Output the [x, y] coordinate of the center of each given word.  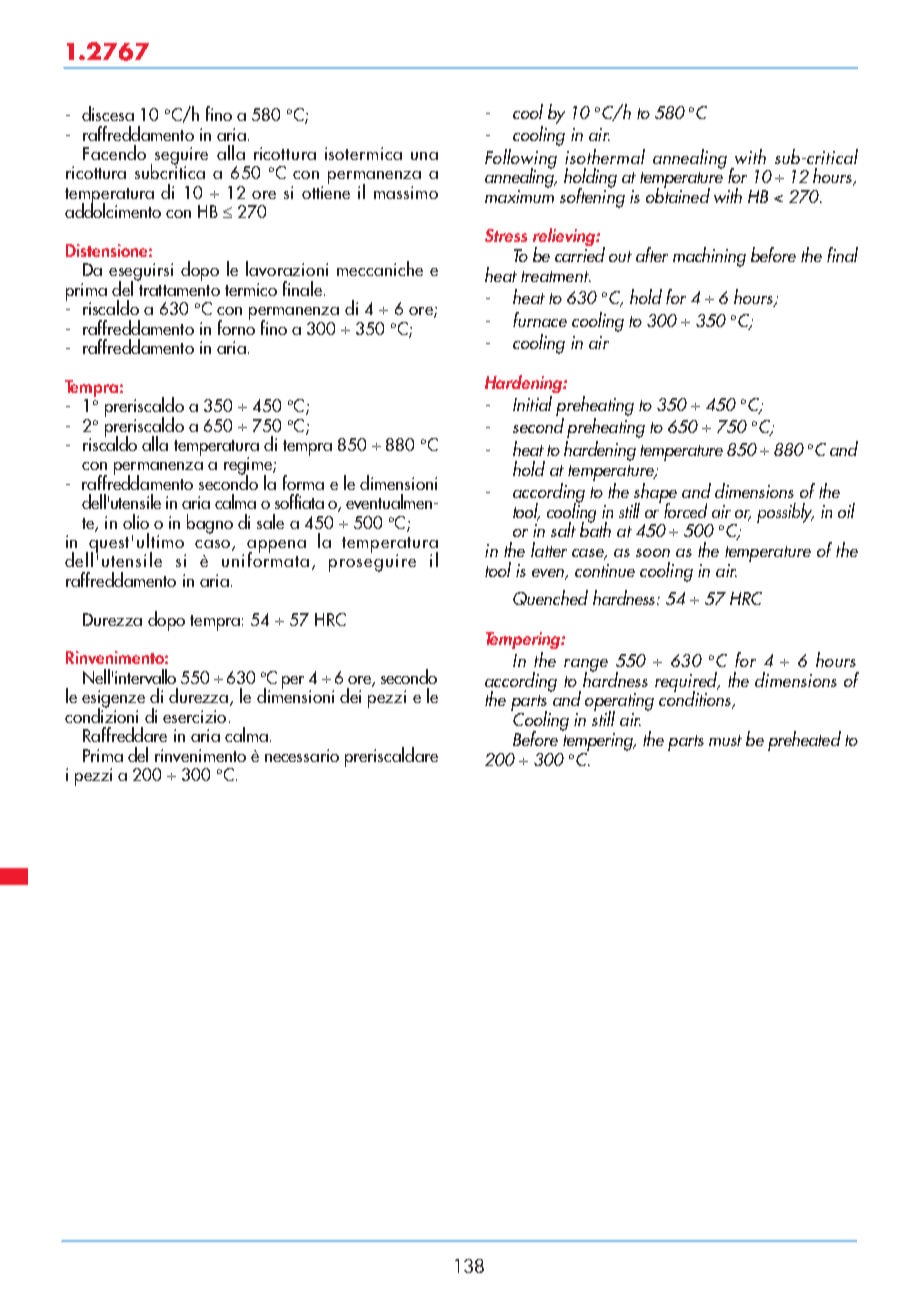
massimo [406, 192]
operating [619, 703]
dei [350, 695]
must [725, 740]
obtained [678, 194]
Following [521, 160]
